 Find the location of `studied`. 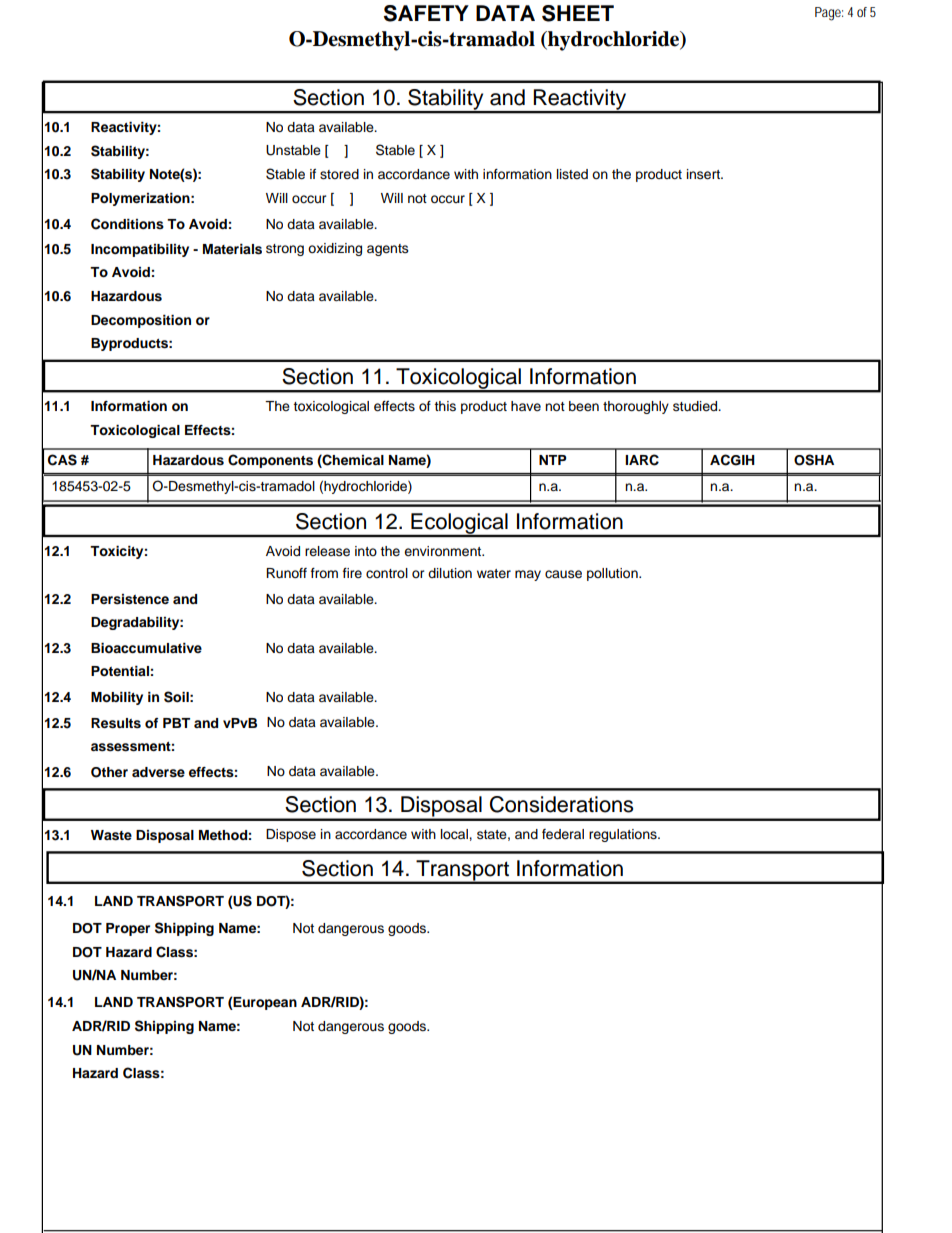

studied is located at coordinates (696, 406).
